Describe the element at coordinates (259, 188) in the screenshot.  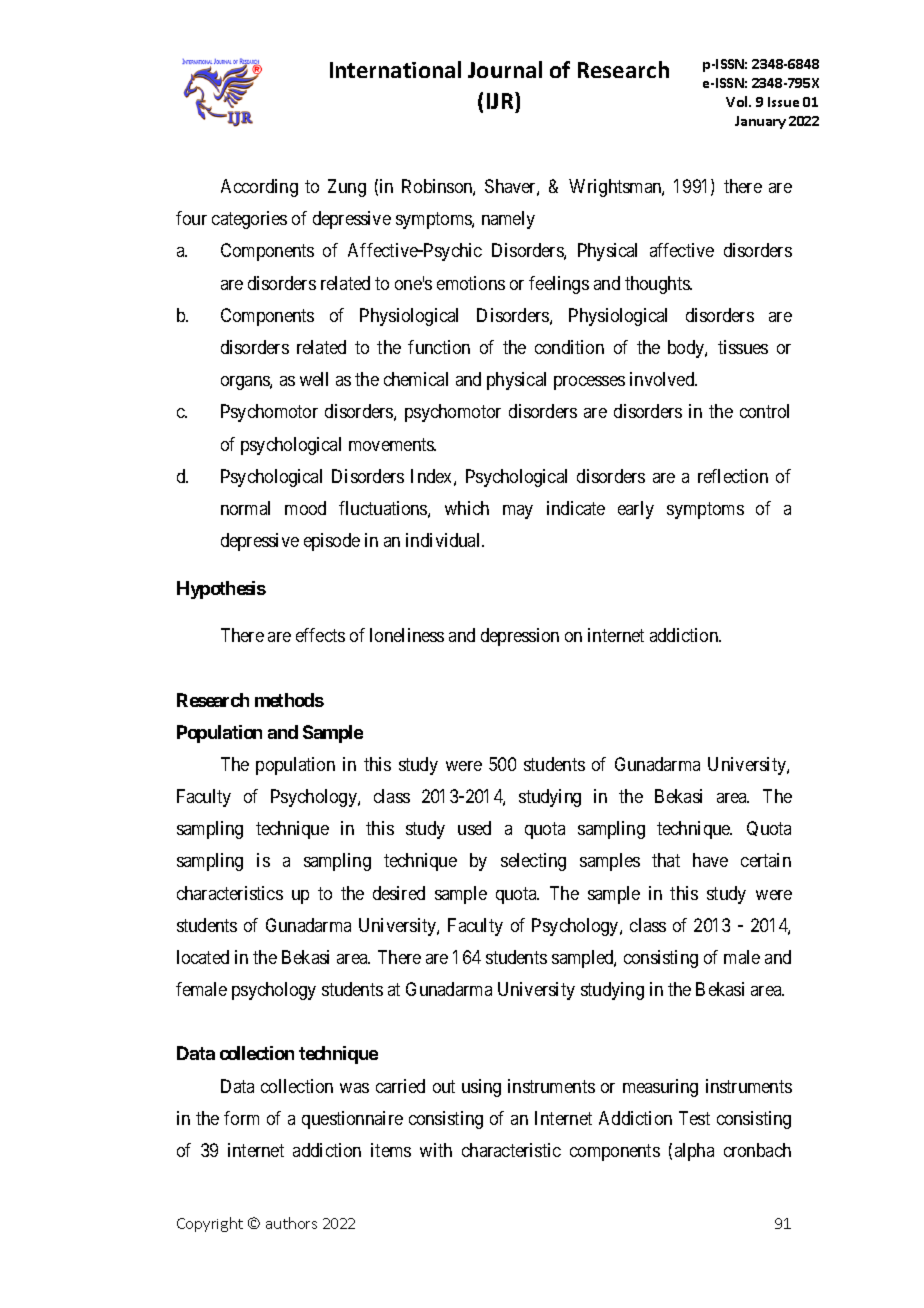
I see `According` at that location.
